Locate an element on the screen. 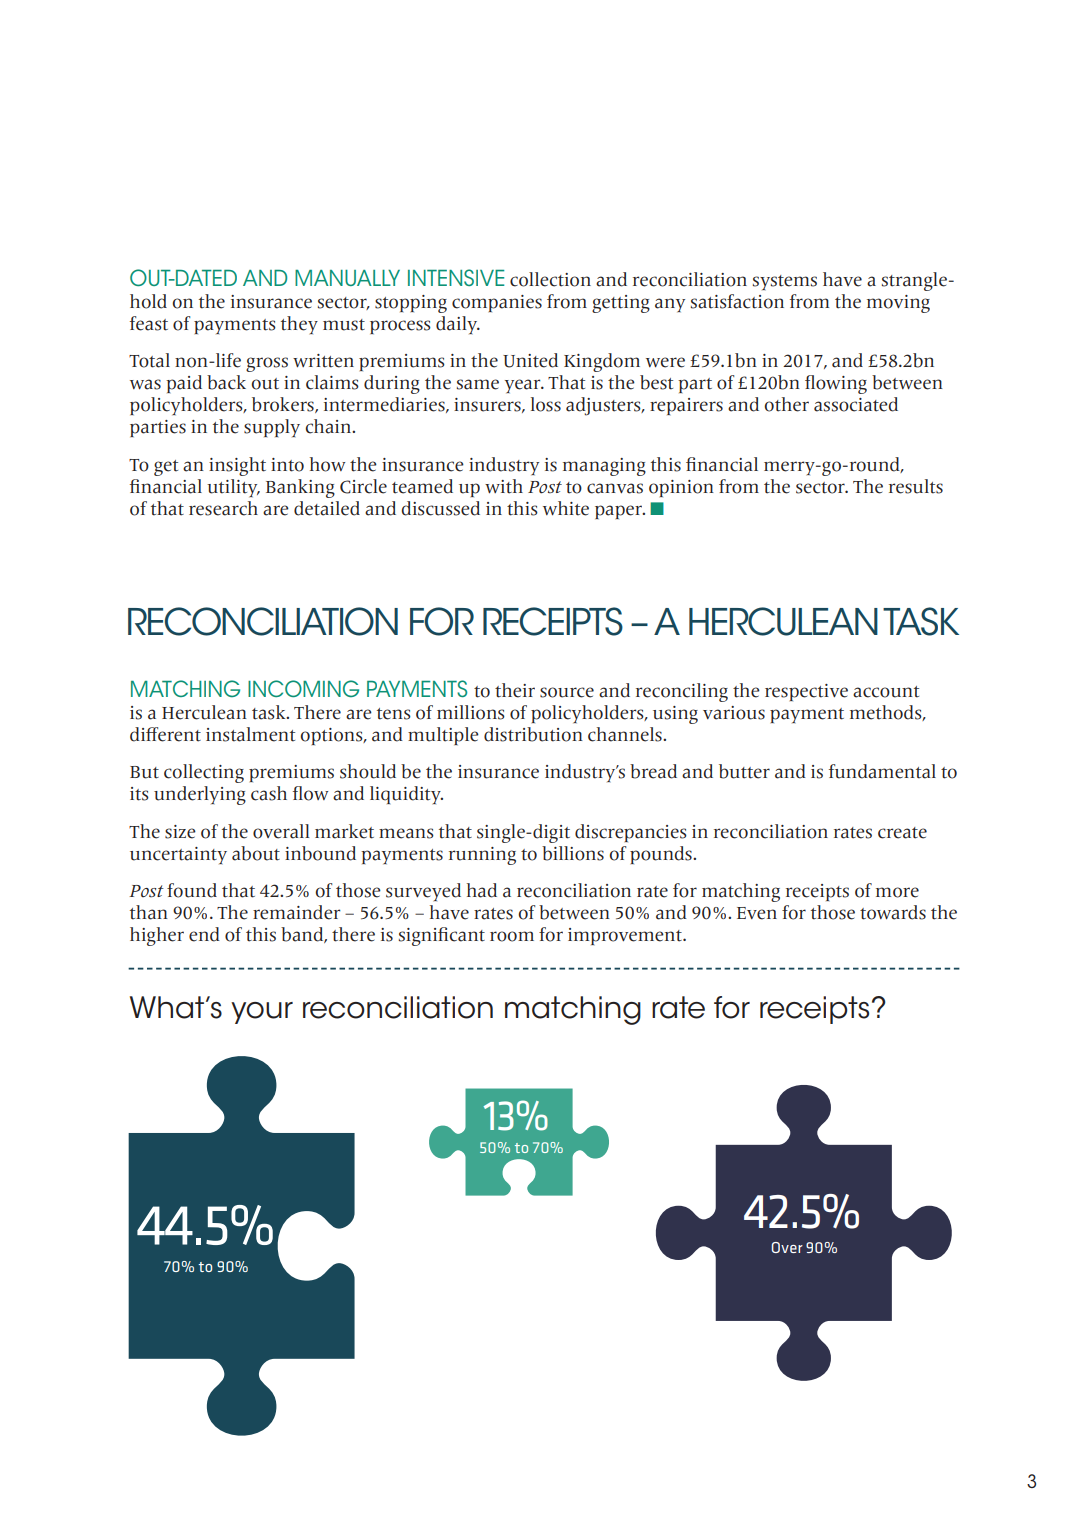 The height and width of the screenshot is (1540, 1089). INCOMING is located at coordinates (303, 688).
